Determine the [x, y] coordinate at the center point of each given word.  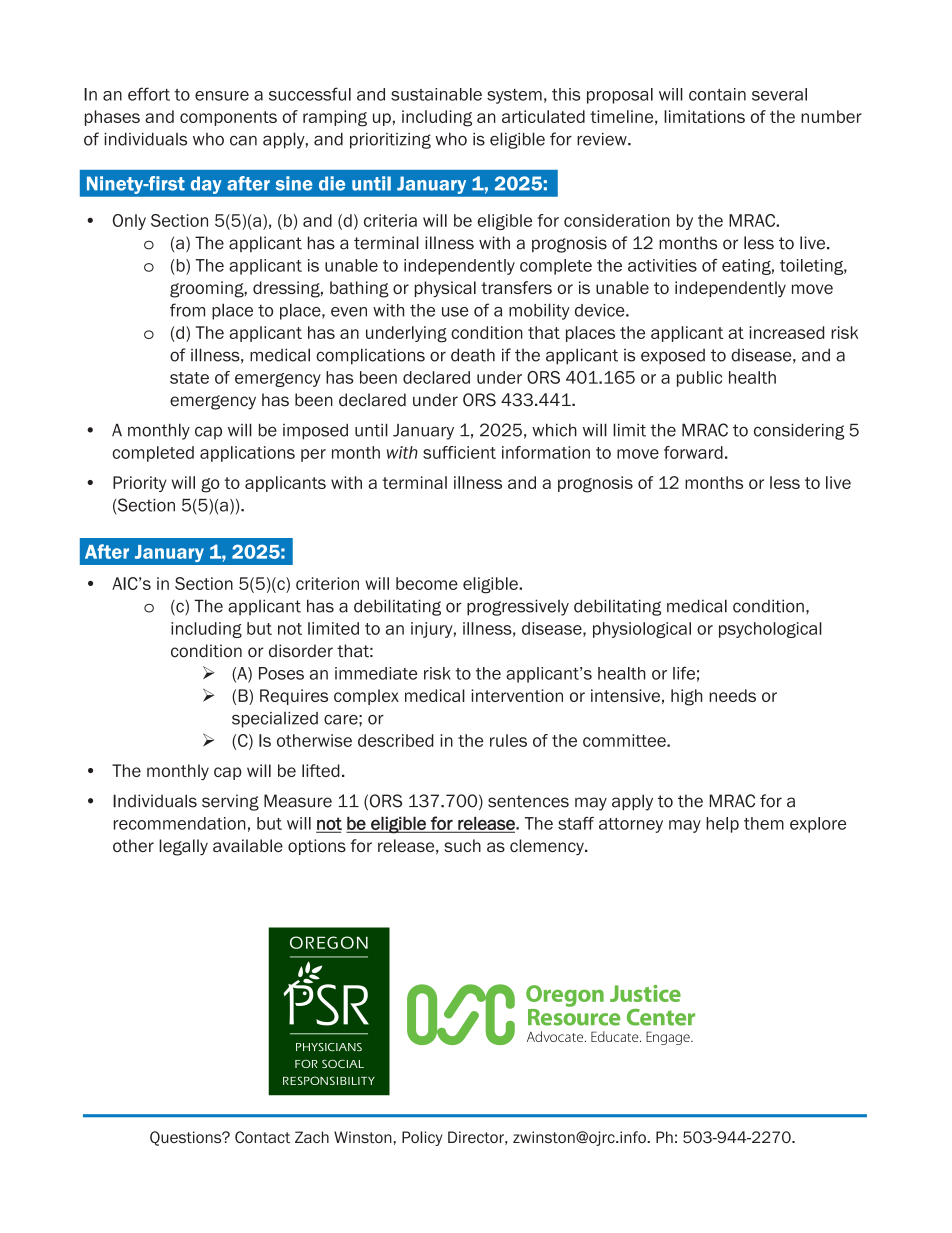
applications [247, 454]
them [764, 823]
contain [717, 94]
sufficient [459, 452]
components [228, 118]
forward [693, 452]
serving [230, 802]
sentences [528, 801]
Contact [262, 1137]
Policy [422, 1138]
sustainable [436, 94]
